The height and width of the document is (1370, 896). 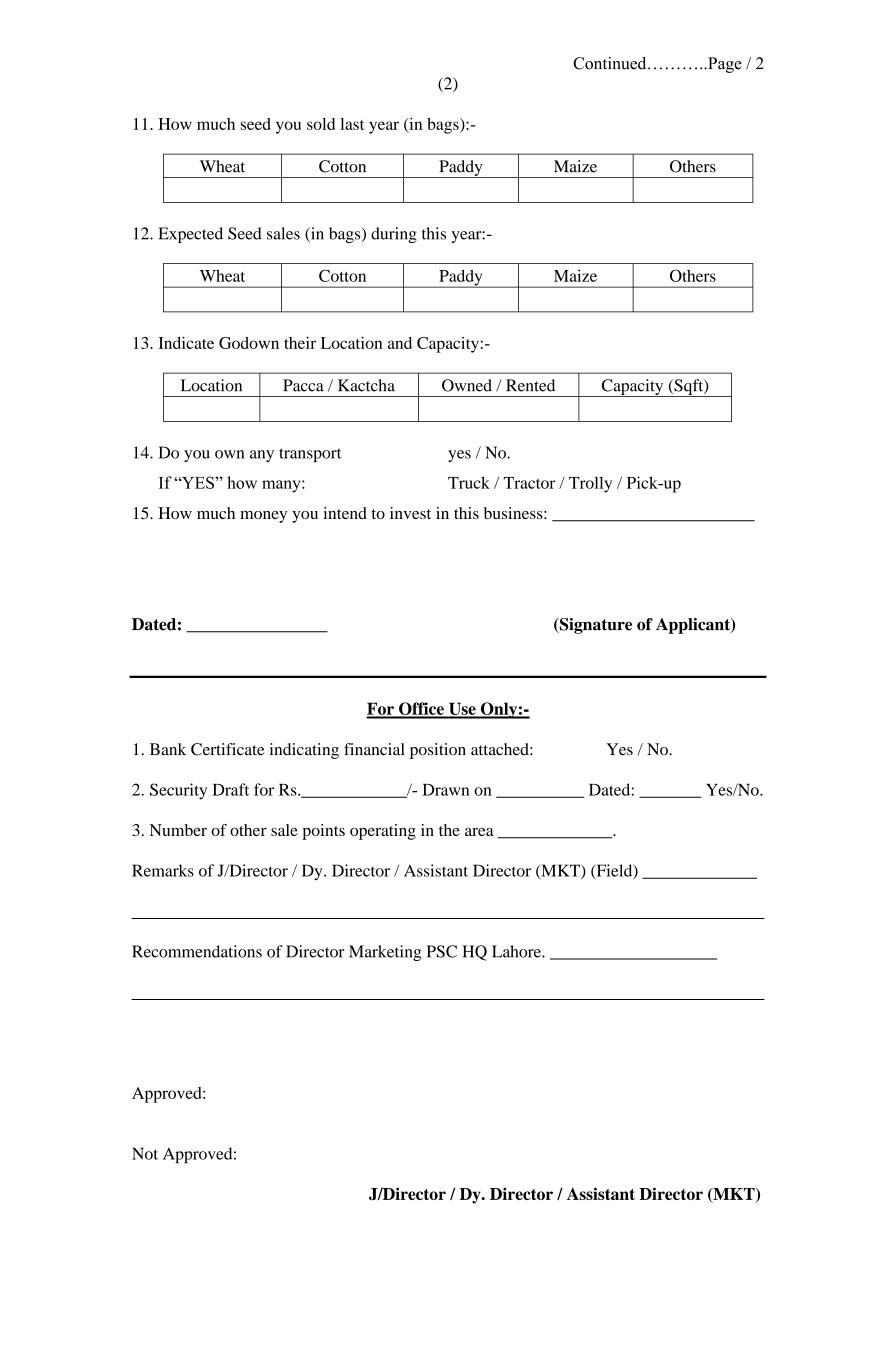 I want to click on last, so click(x=352, y=124).
